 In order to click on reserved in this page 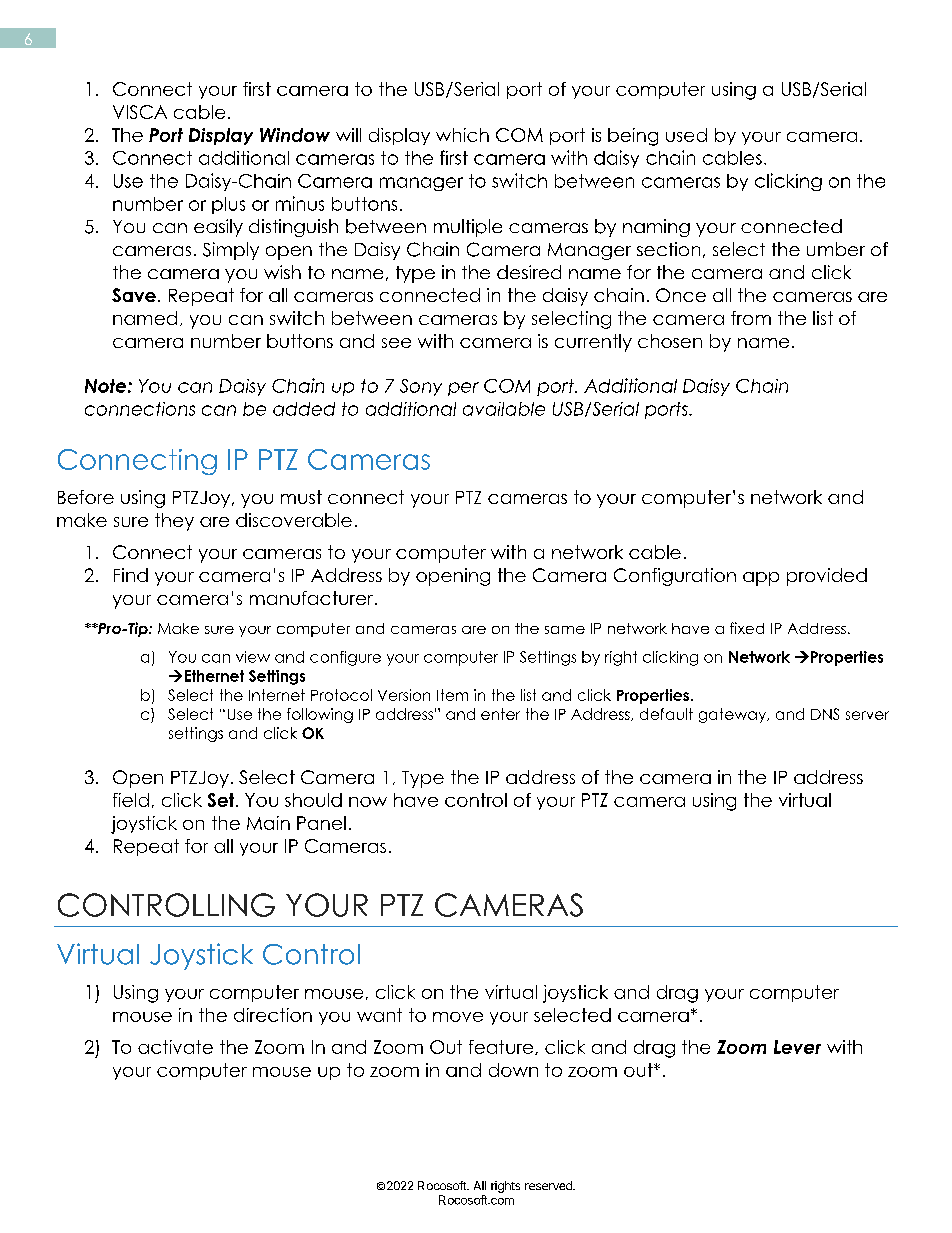, I will do `click(549, 1185)`.
